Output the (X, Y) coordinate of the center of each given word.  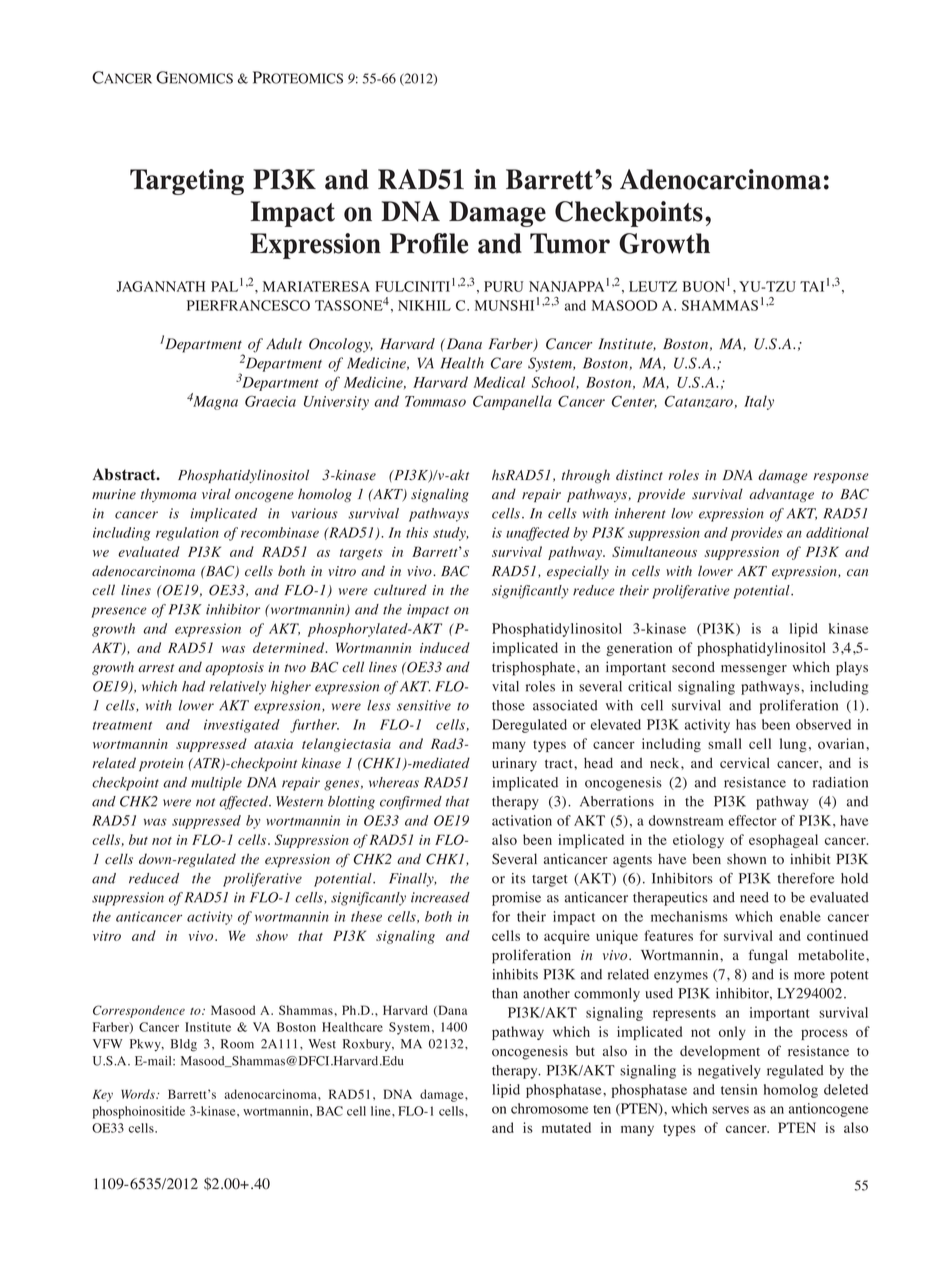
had (193, 686)
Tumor (570, 243)
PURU (504, 286)
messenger (754, 670)
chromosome (549, 1108)
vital (505, 686)
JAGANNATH (160, 286)
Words (139, 1094)
